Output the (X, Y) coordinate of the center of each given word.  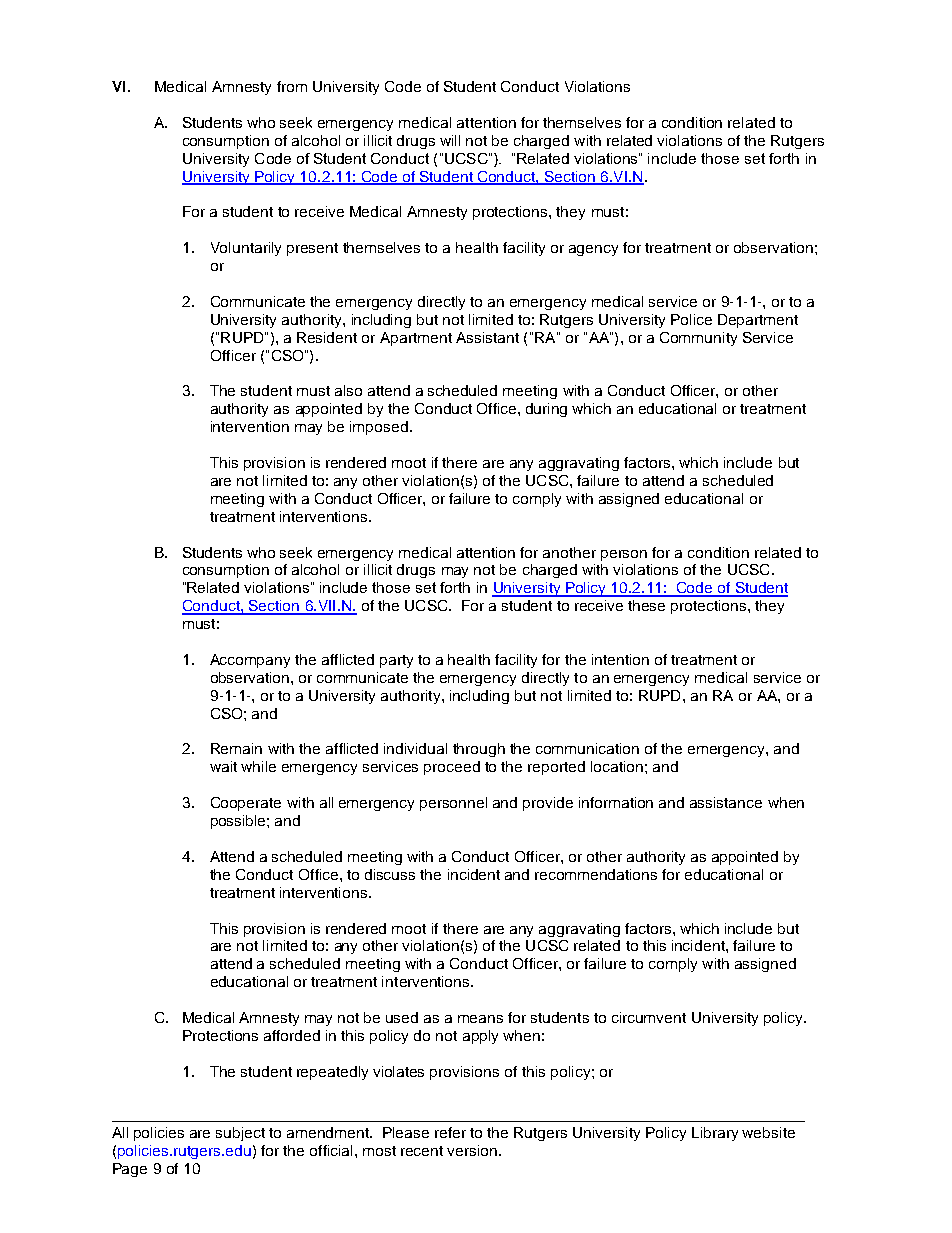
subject (240, 1134)
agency (593, 250)
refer (450, 1132)
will (450, 140)
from (292, 86)
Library (715, 1134)
